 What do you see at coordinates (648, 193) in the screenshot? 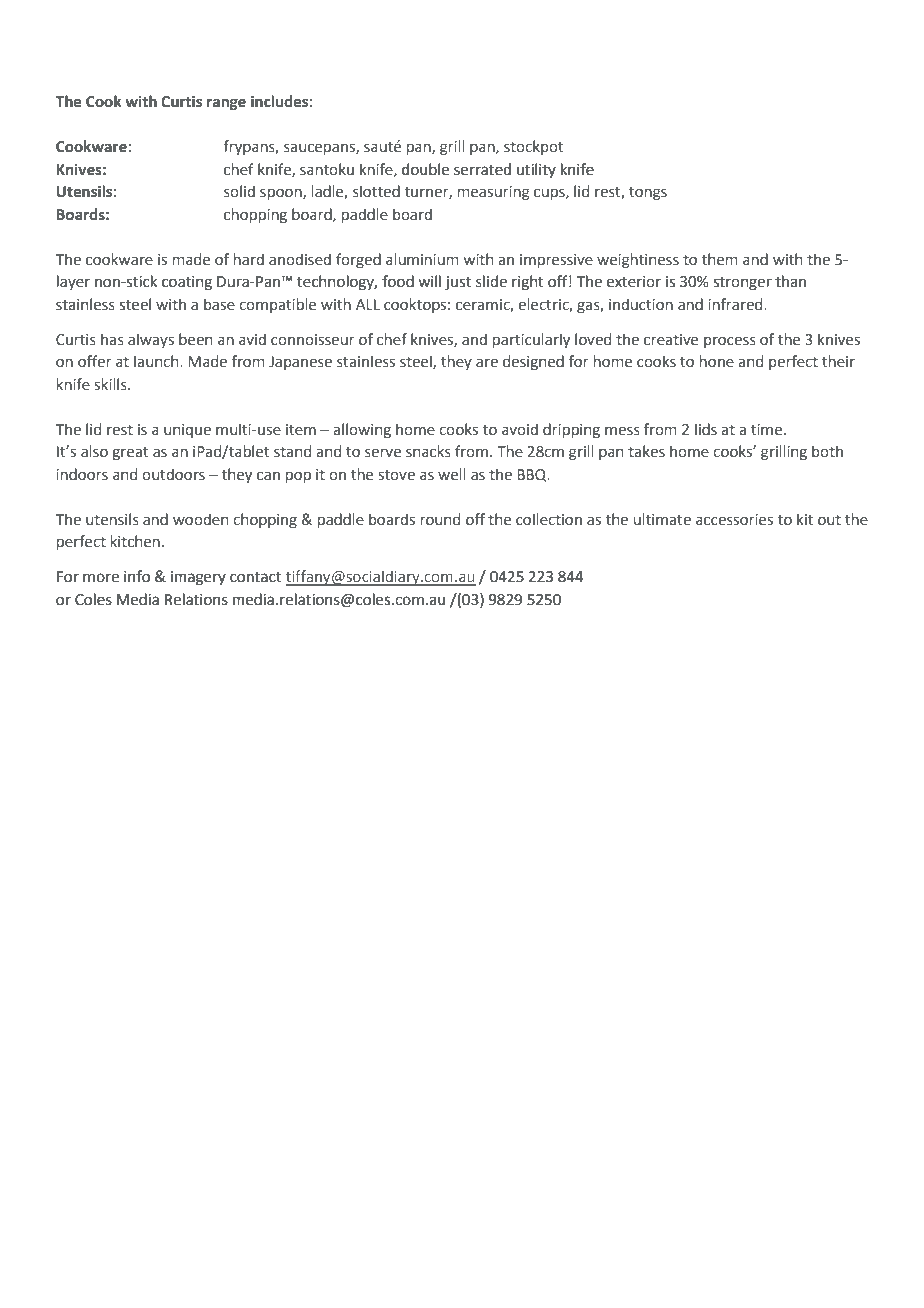
I see `tongs` at bounding box center [648, 193].
